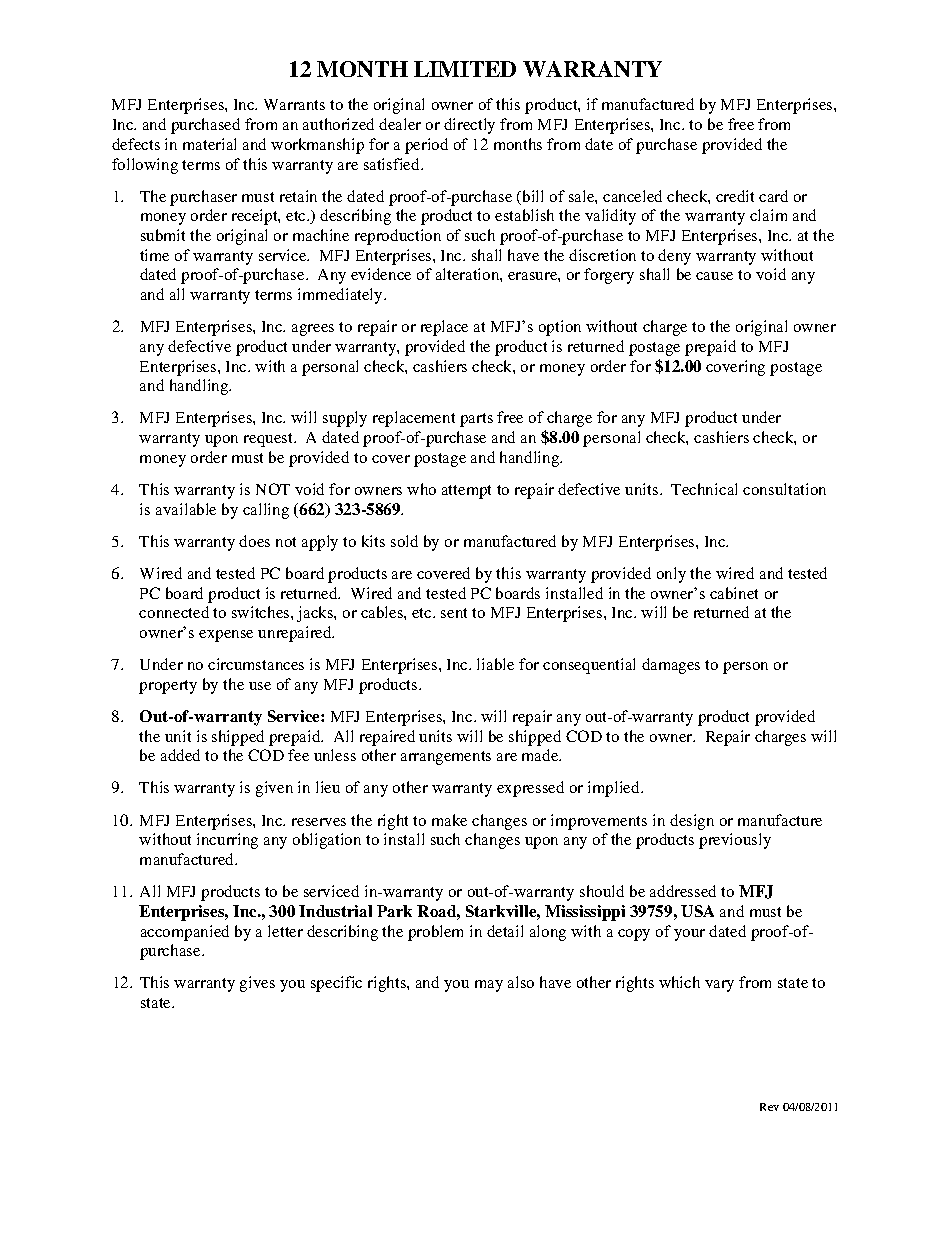 The image size is (952, 1233). What do you see at coordinates (671, 666) in the screenshot?
I see `damages` at bounding box center [671, 666].
